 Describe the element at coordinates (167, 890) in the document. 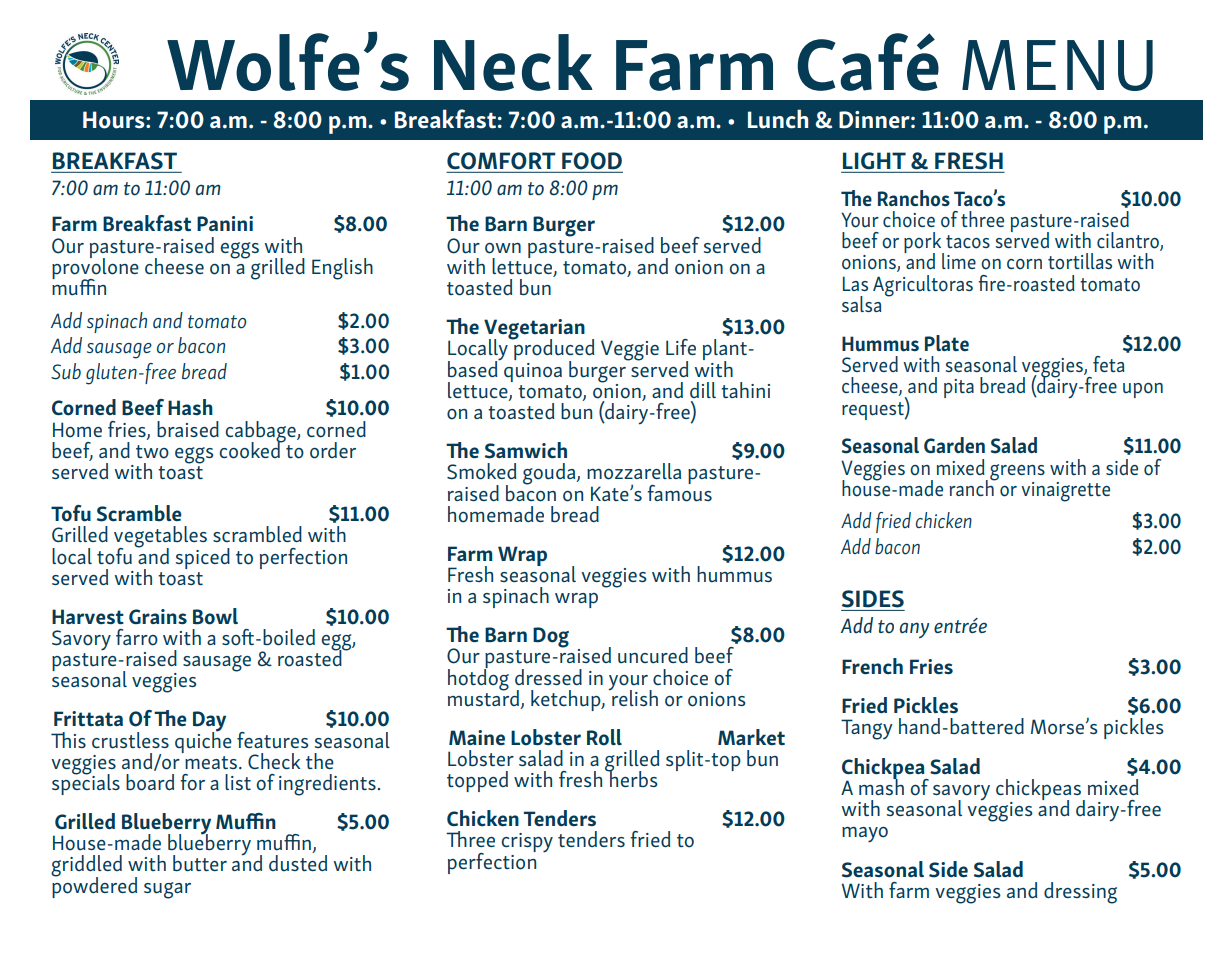

I see `sugar` at that location.
